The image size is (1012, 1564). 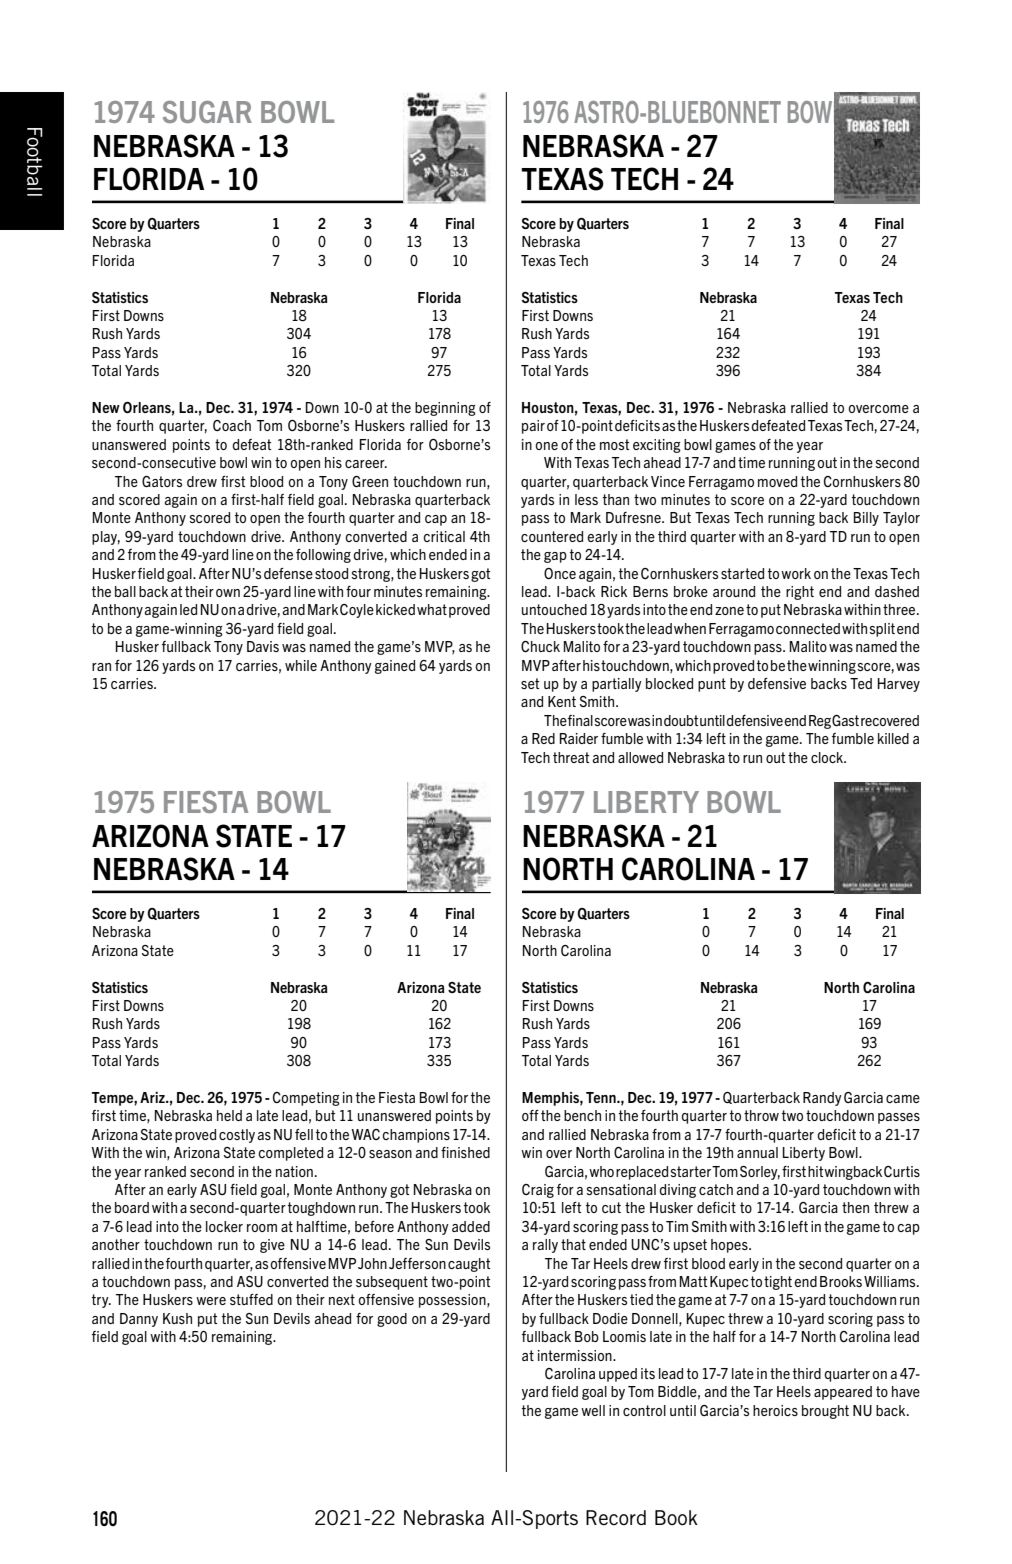 What do you see at coordinates (796, 573) in the screenshot?
I see `work` at bounding box center [796, 573].
